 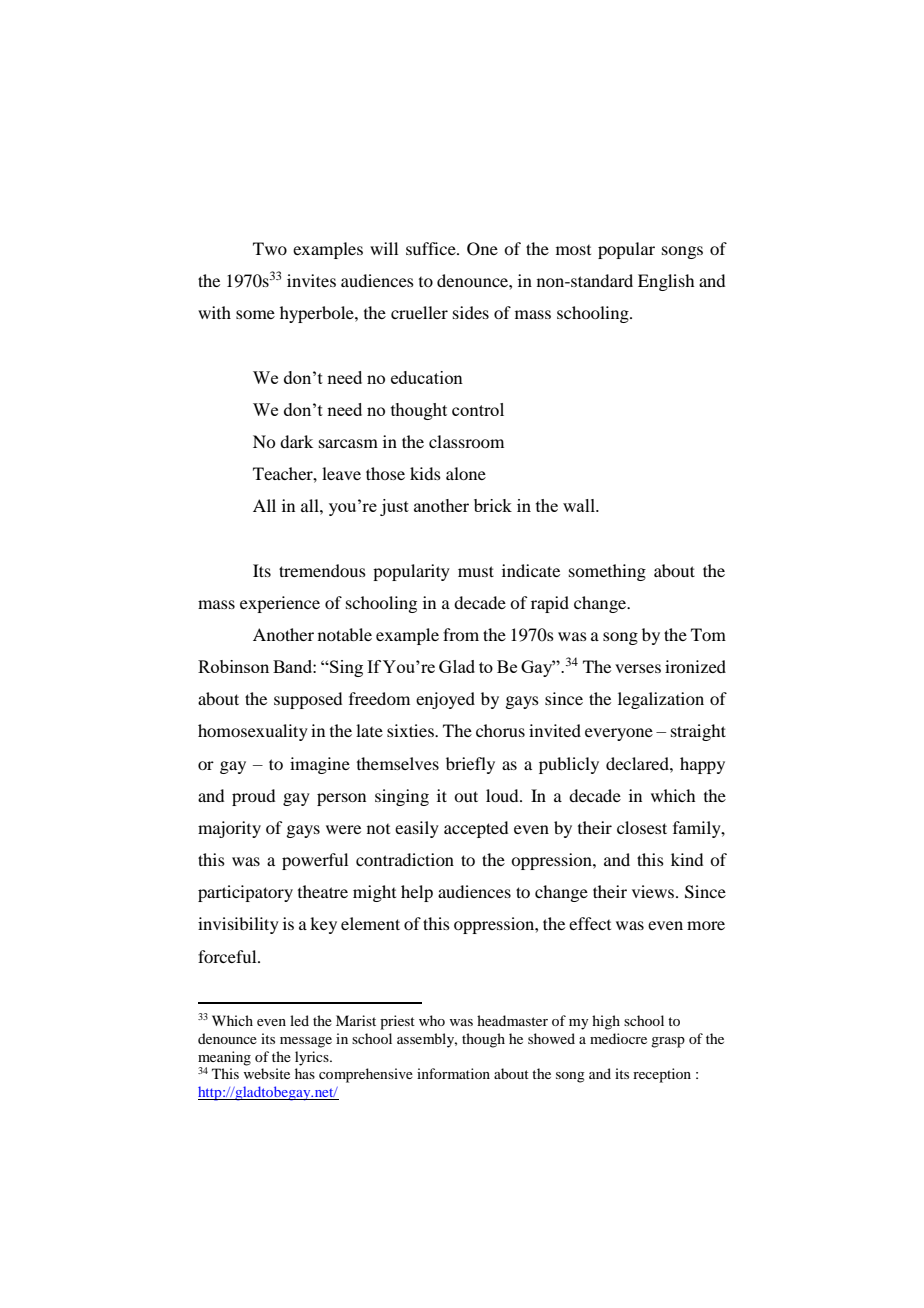 What do you see at coordinates (432, 248) in the page?
I see `suffice` at bounding box center [432, 248].
